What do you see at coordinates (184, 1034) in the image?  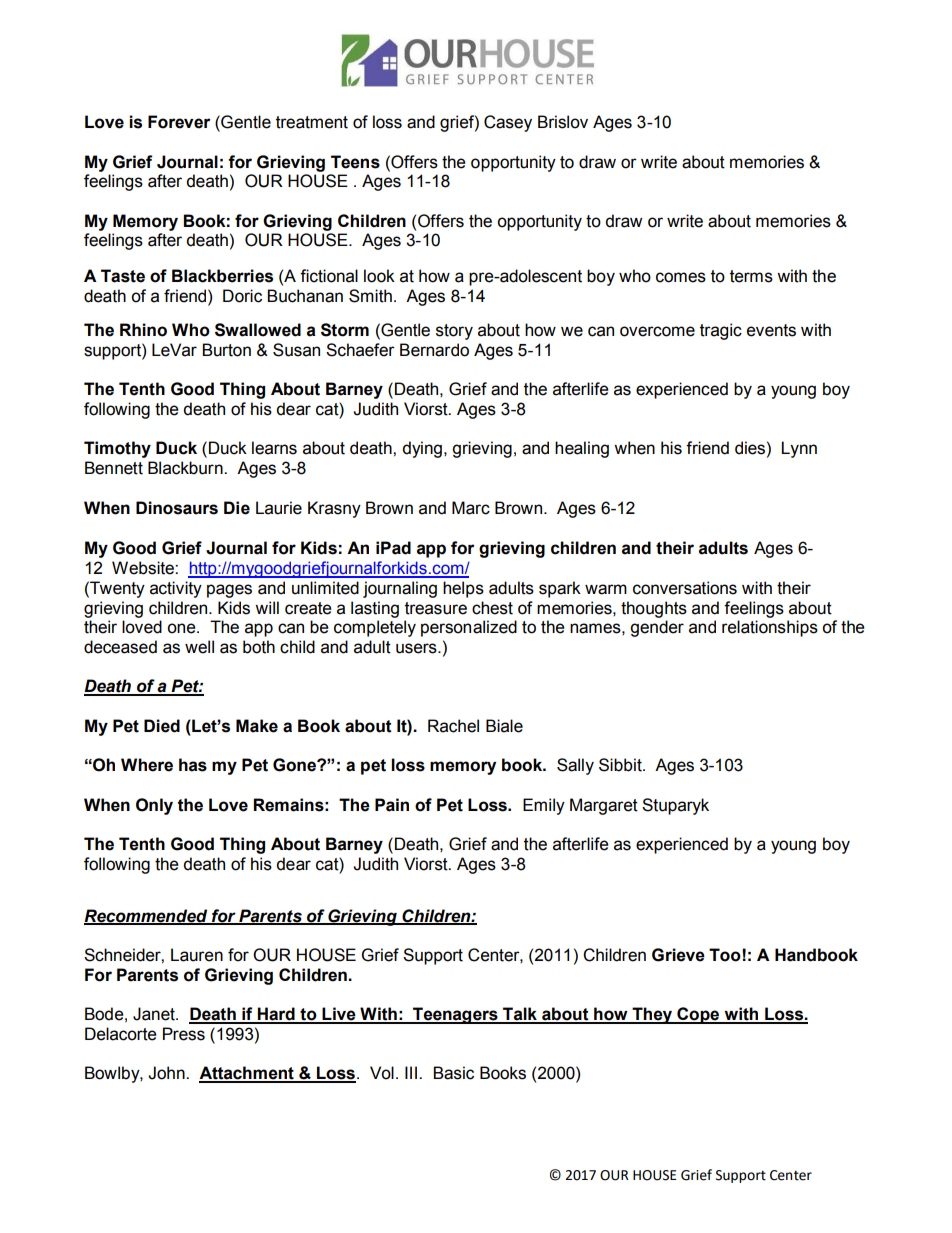 I see `Press` at bounding box center [184, 1034].
